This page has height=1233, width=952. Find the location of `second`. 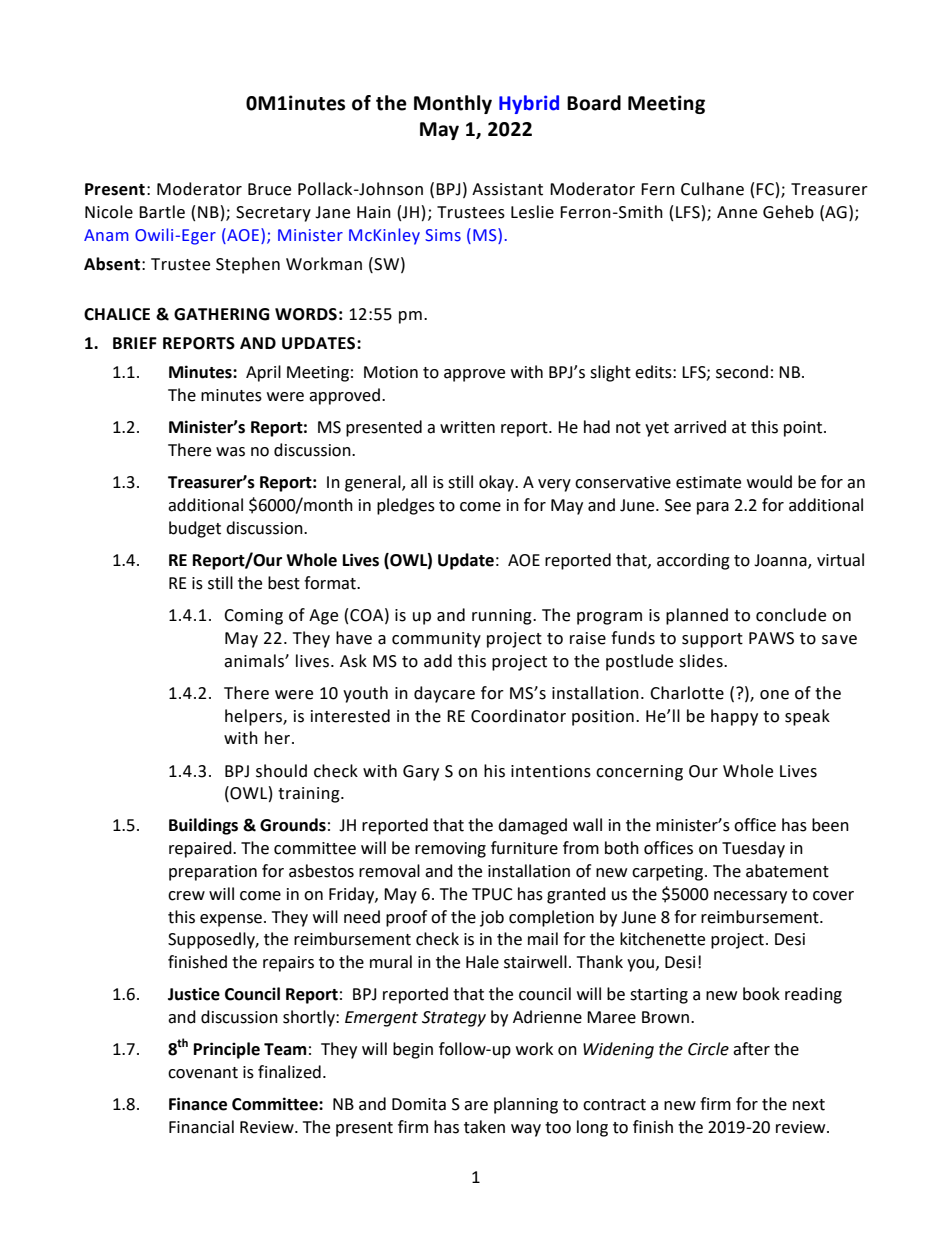

second is located at coordinates (742, 372).
